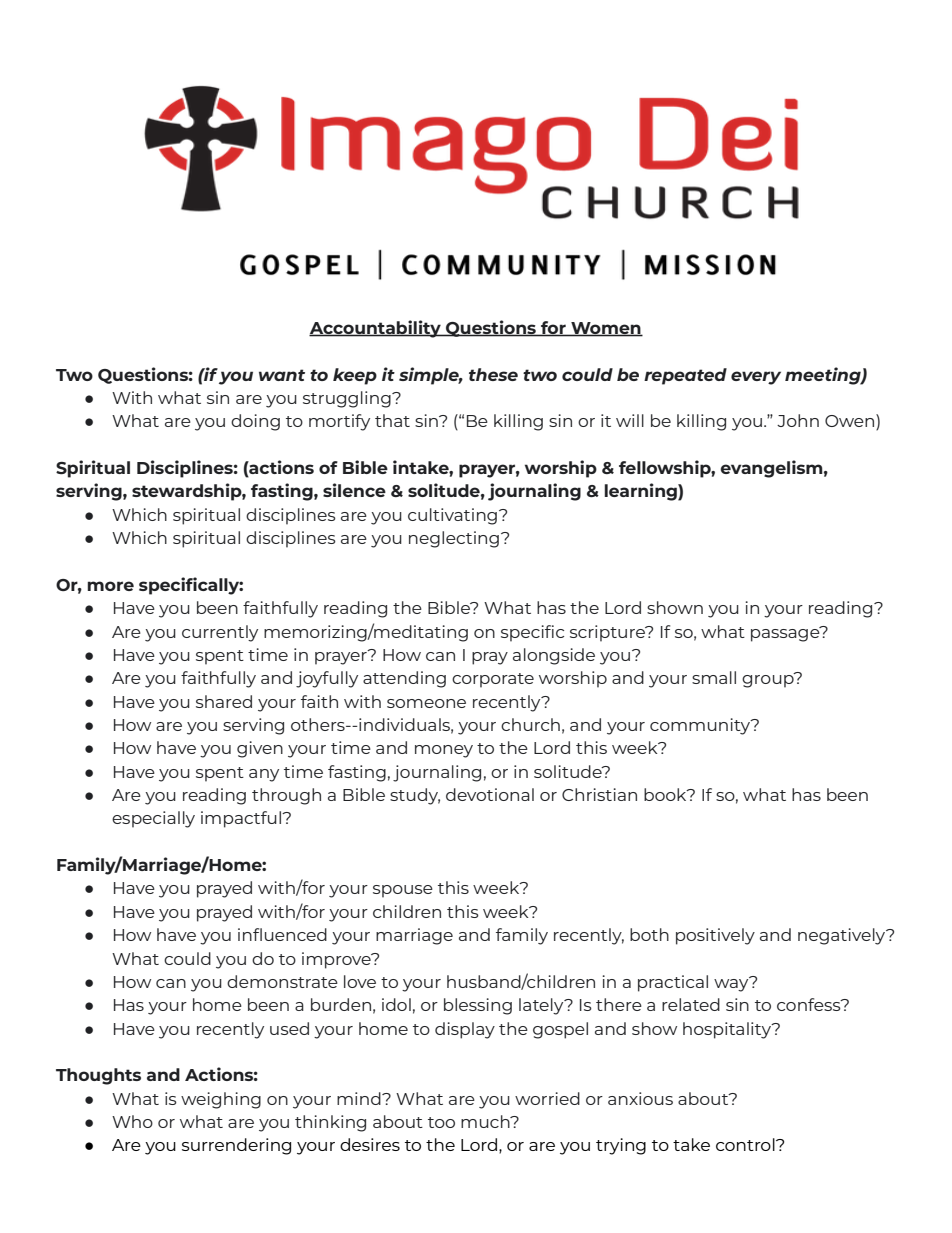 The image size is (952, 1233). What do you see at coordinates (756, 378) in the image?
I see `every` at bounding box center [756, 378].
